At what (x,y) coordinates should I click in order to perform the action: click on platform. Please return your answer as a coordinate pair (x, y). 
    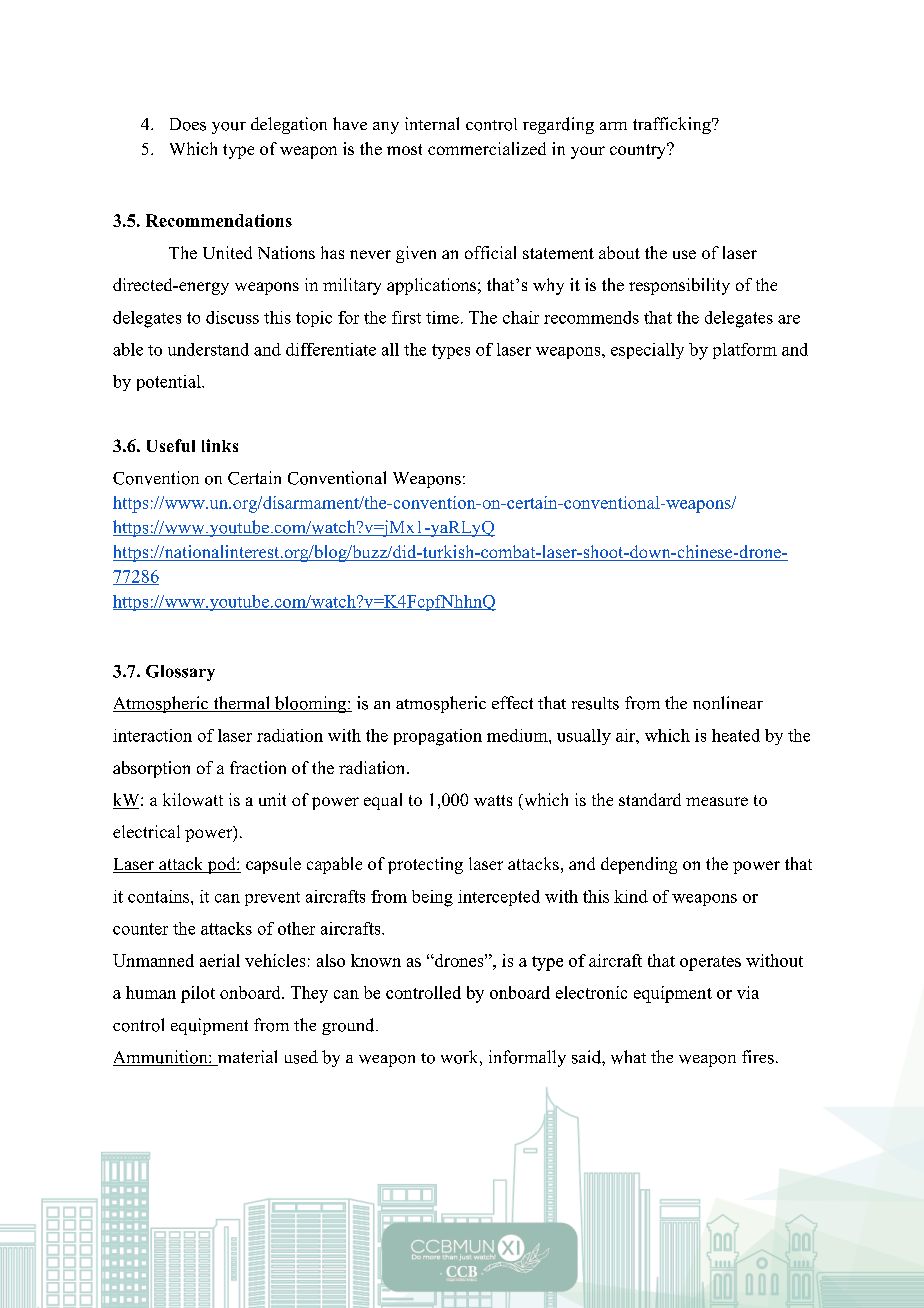
    Looking at the image, I should click on (745, 351).
